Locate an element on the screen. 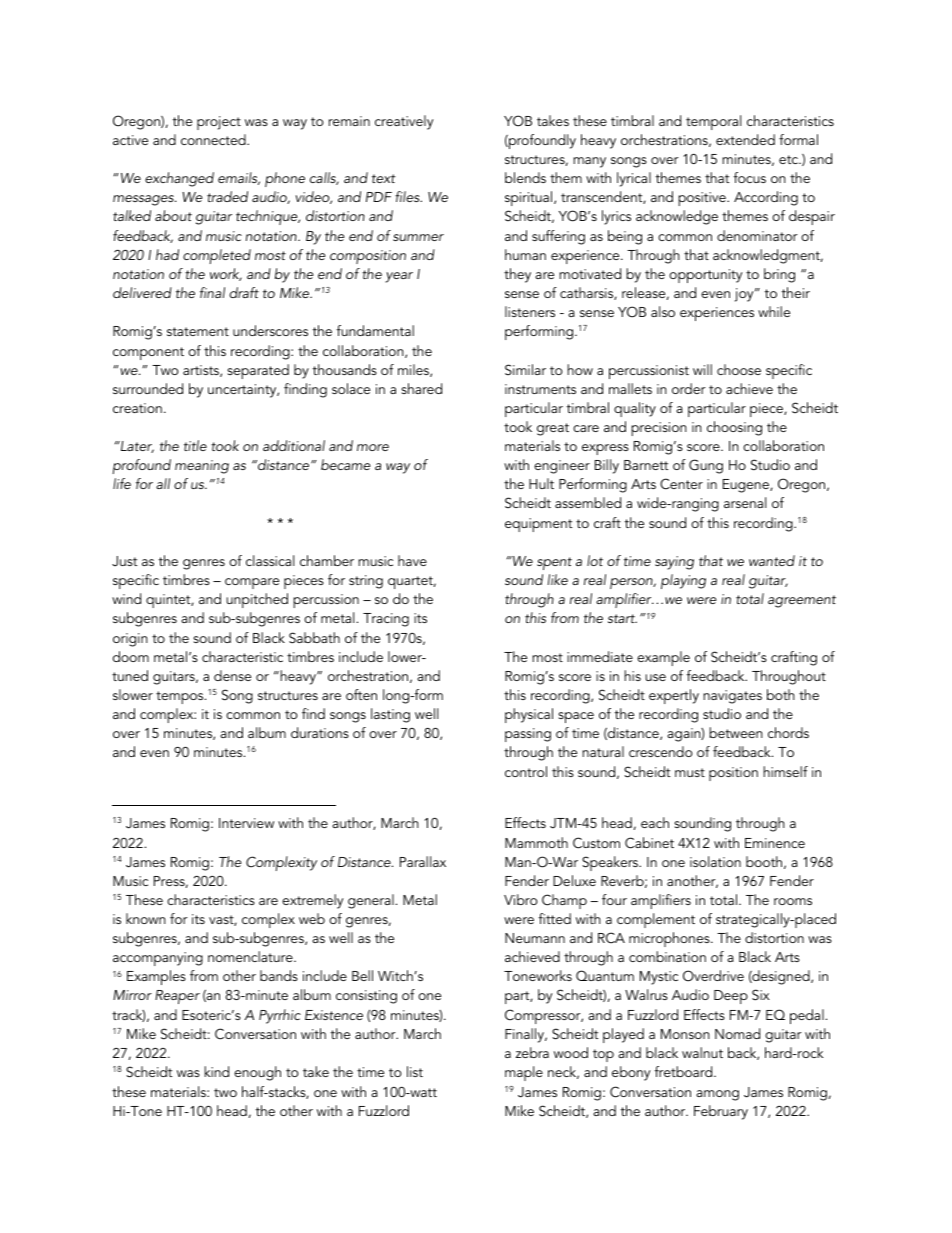 This screenshot has height=1233, width=952. kind is located at coordinates (216, 1071).
